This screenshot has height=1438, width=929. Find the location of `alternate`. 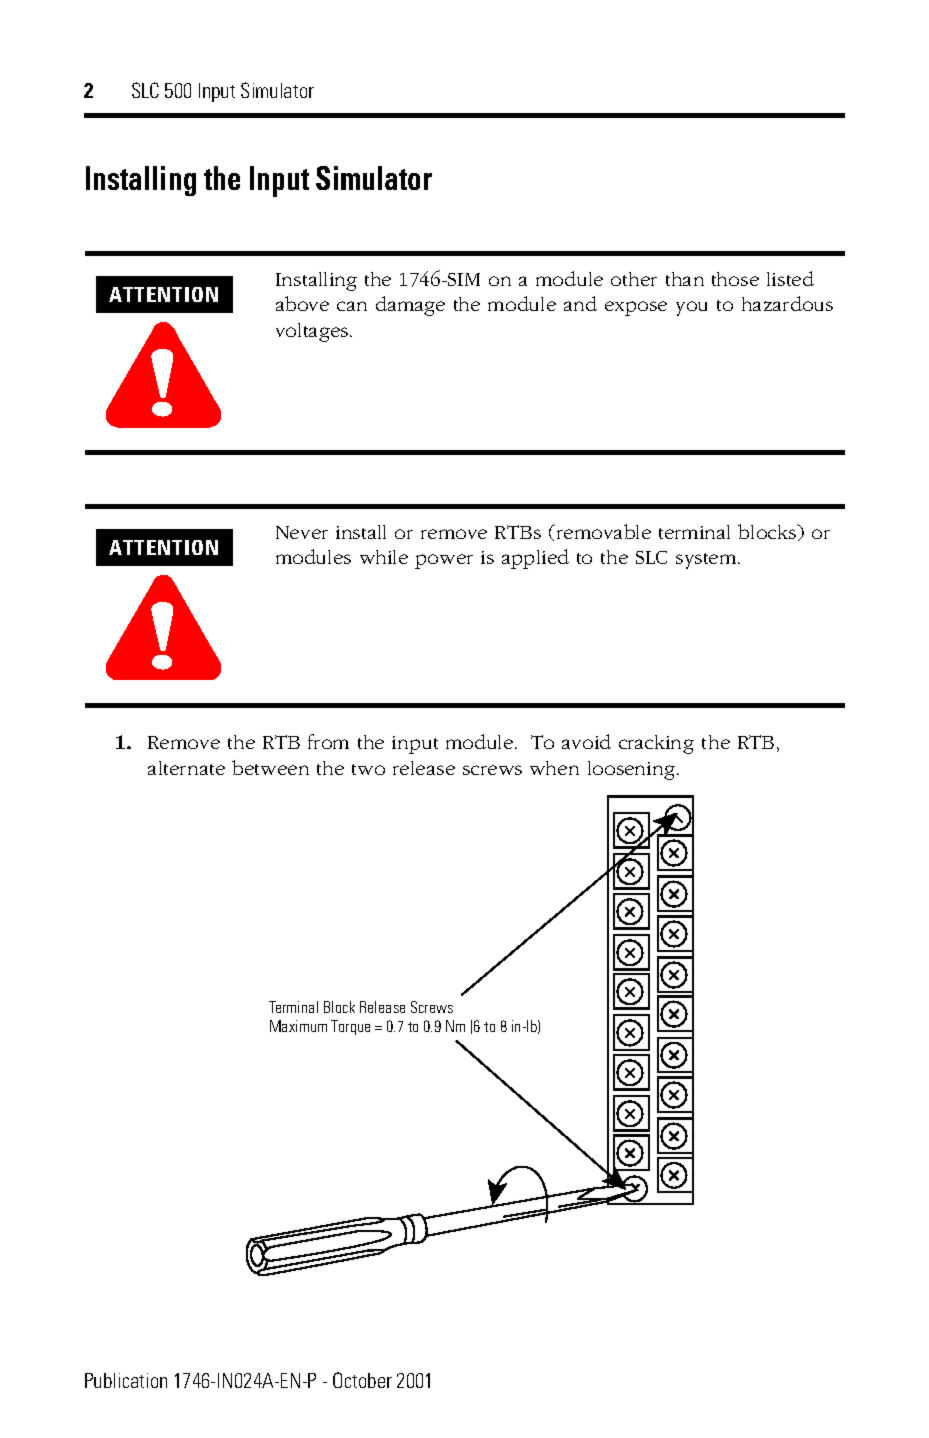

alternate is located at coordinates (186, 768).
